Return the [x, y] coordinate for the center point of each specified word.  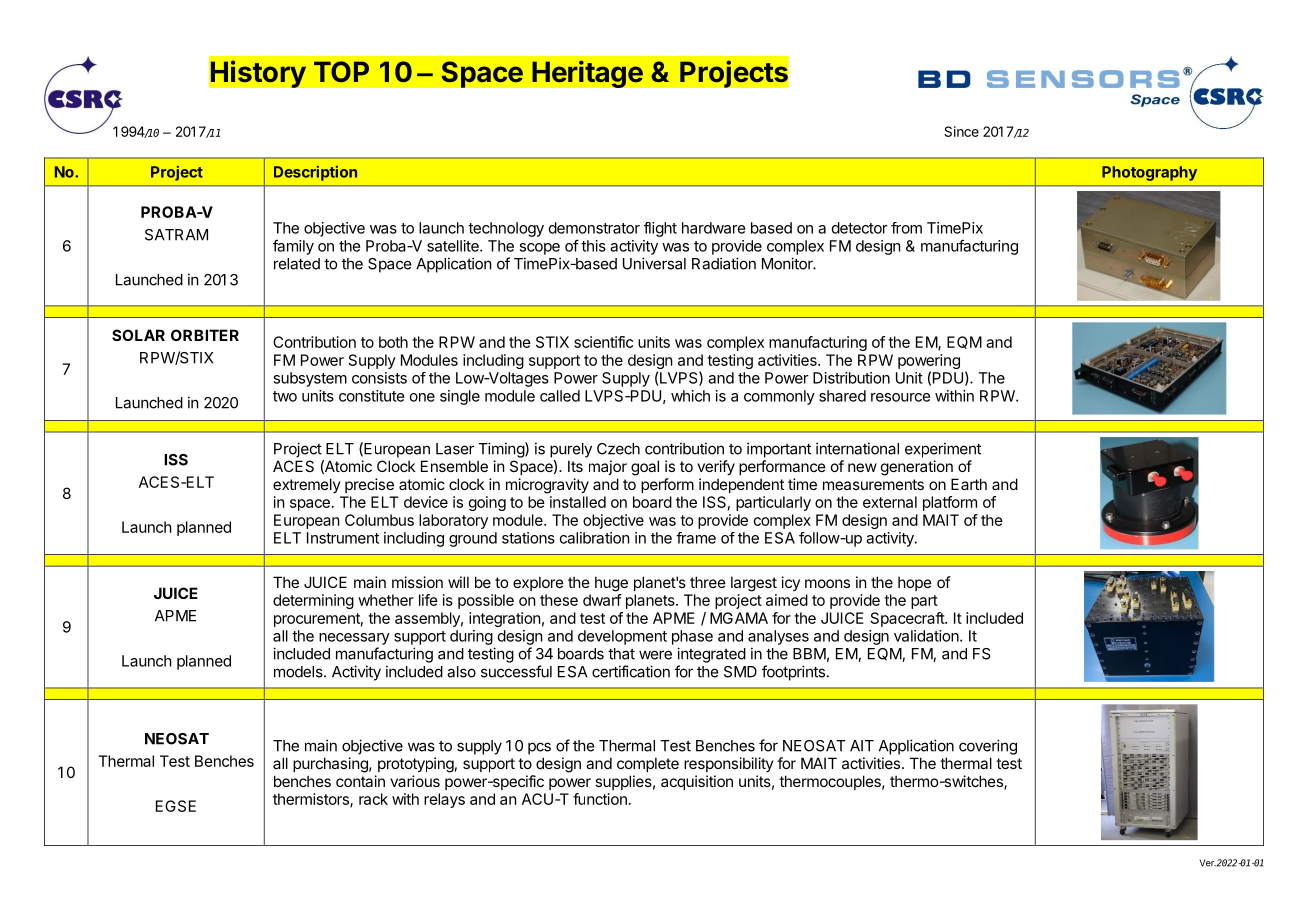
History [258, 74]
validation [926, 636]
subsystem [310, 379]
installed [578, 502]
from [906, 228]
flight [660, 229]
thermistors [312, 800]
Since [961, 131]
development [622, 637]
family [293, 247]
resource [901, 397]
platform [950, 503]
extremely [307, 485]
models [299, 672]
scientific [603, 342]
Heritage [587, 74]
